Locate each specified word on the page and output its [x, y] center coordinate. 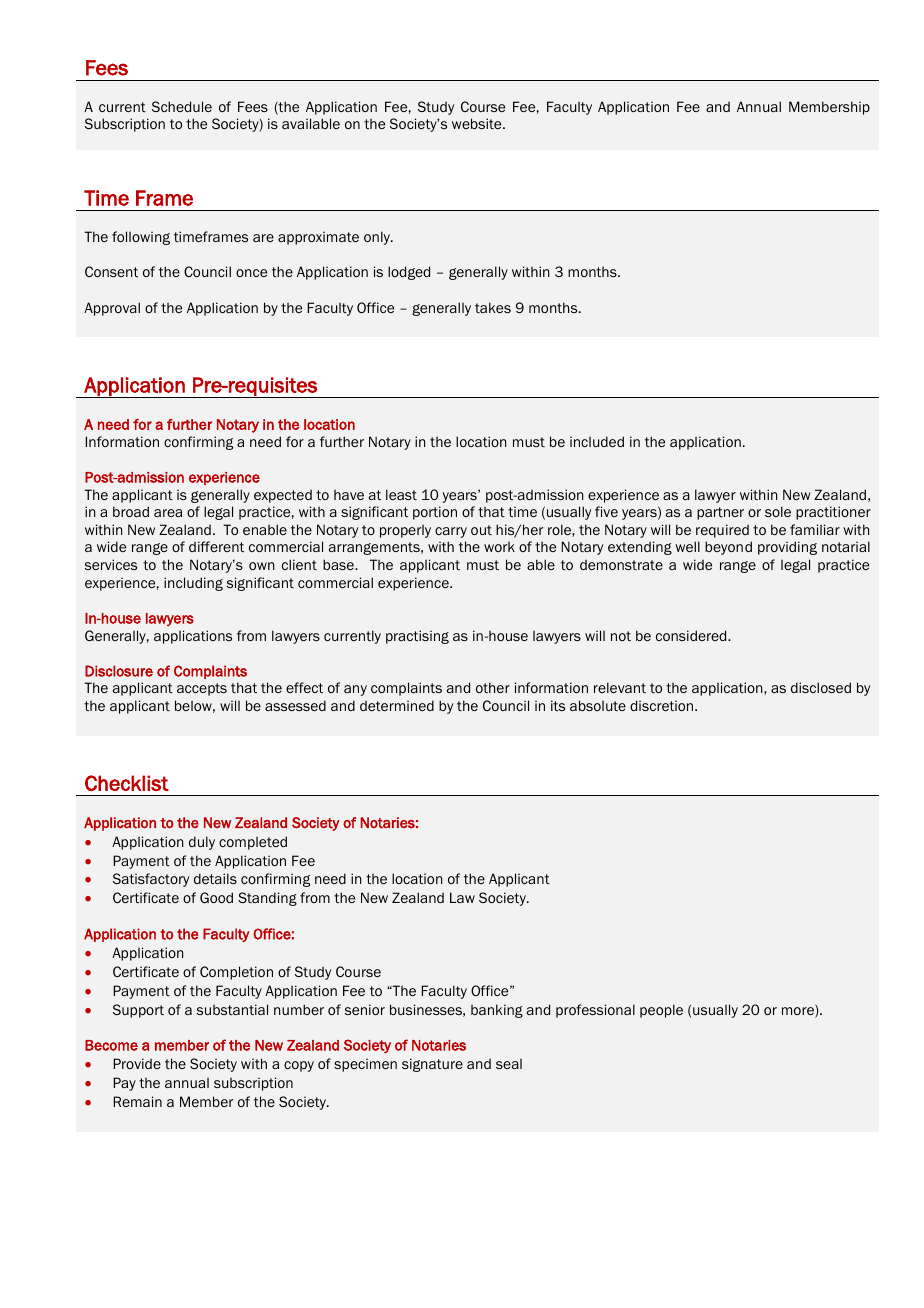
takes [493, 307]
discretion [663, 705]
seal [509, 1064]
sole [778, 511]
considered [692, 635]
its [558, 705]
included [597, 441]
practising [417, 637]
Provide [137, 1063]
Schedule [182, 106]
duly [202, 843]
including [193, 584]
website [478, 123]
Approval [112, 309]
